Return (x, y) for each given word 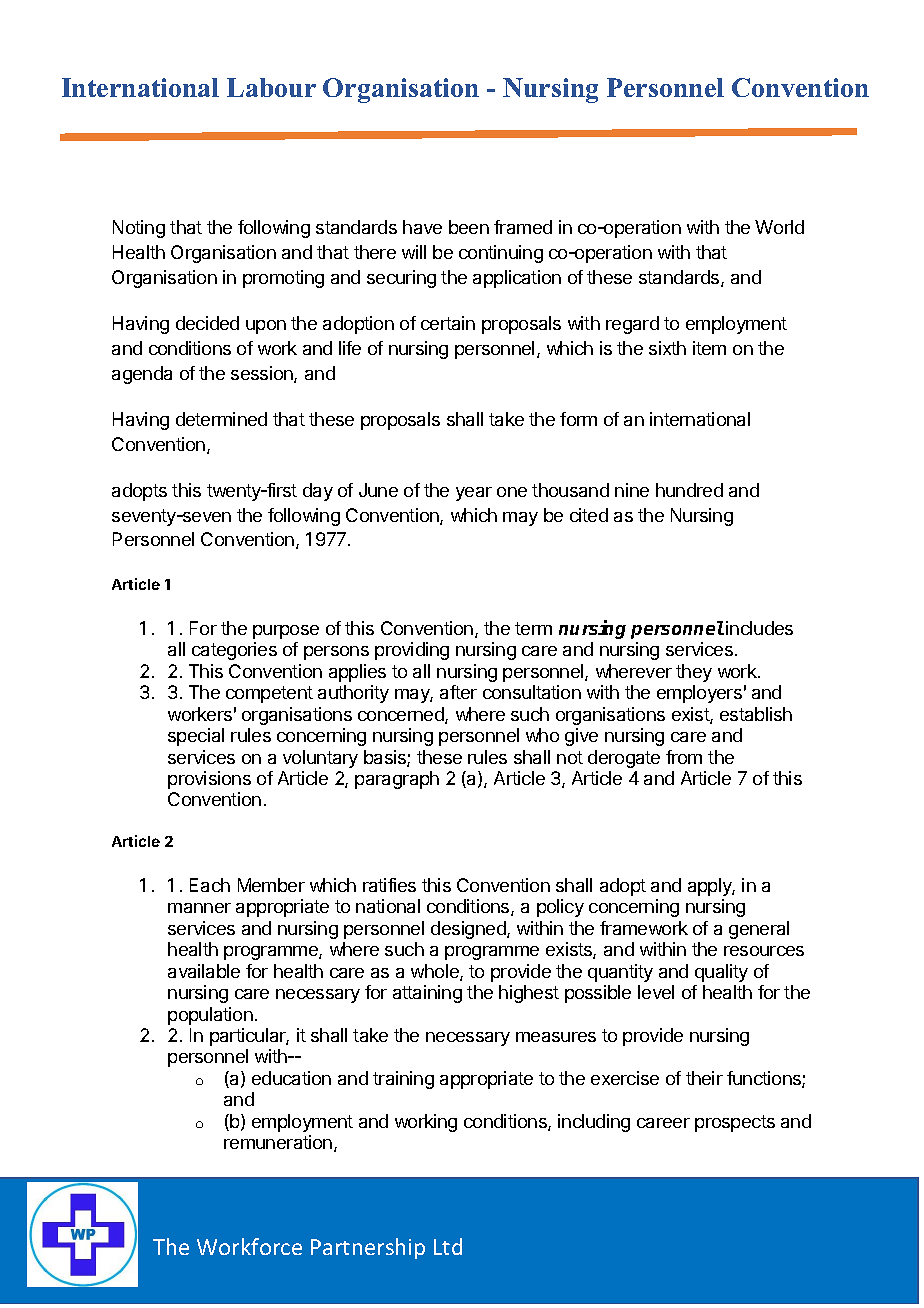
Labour (271, 87)
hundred (689, 490)
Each (210, 885)
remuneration (279, 1143)
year (474, 494)
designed (469, 930)
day (318, 492)
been (469, 227)
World (779, 227)
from (684, 757)
